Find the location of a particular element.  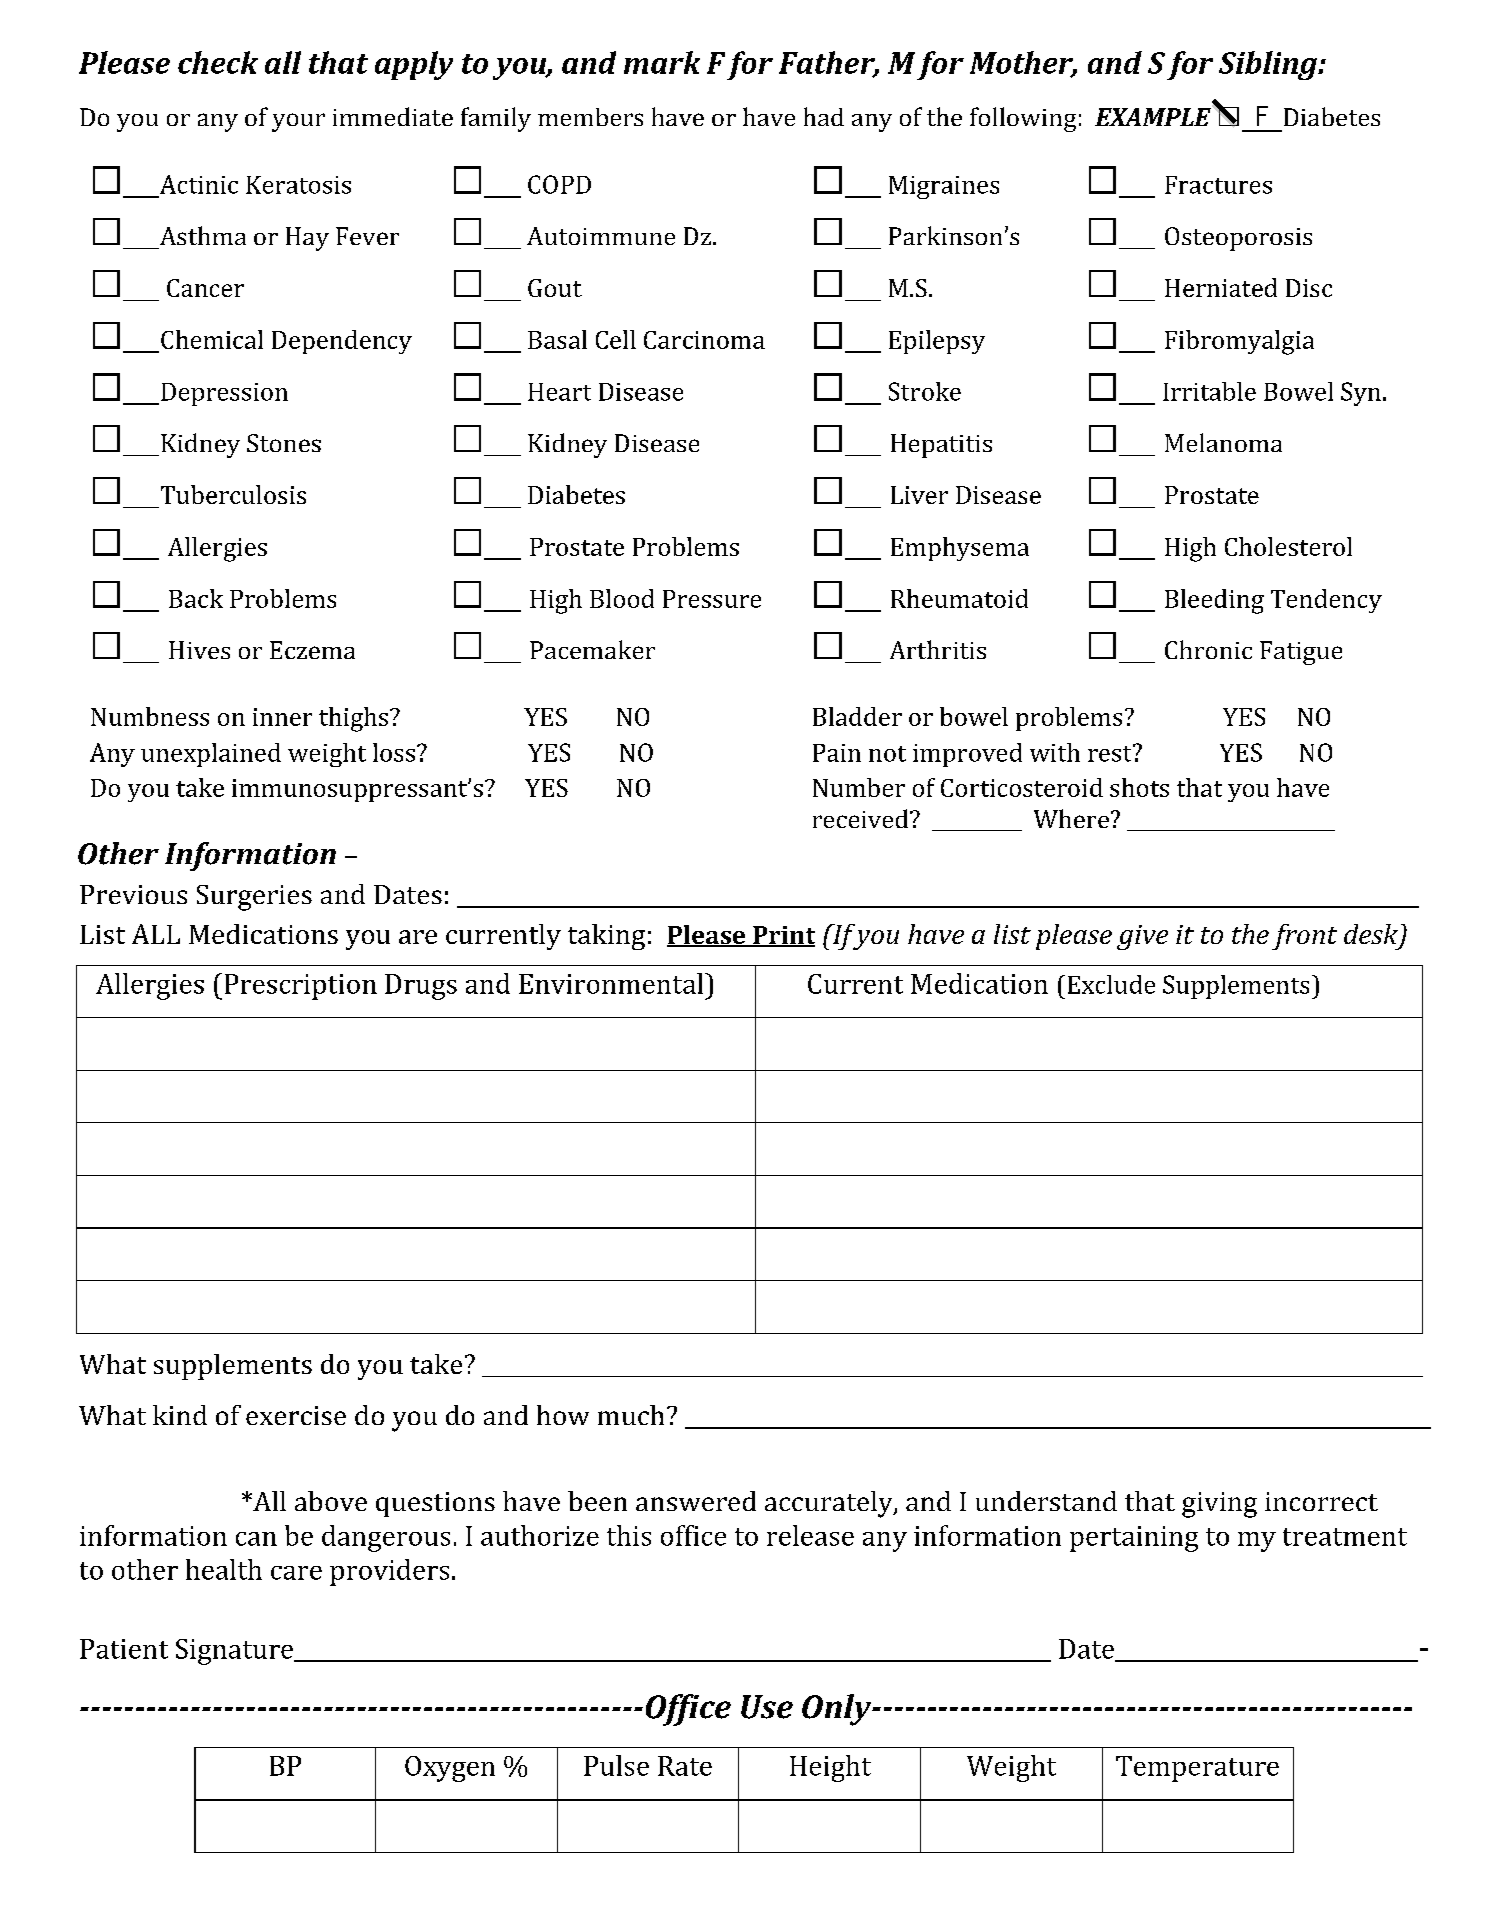

Patient is located at coordinates (124, 1649).
